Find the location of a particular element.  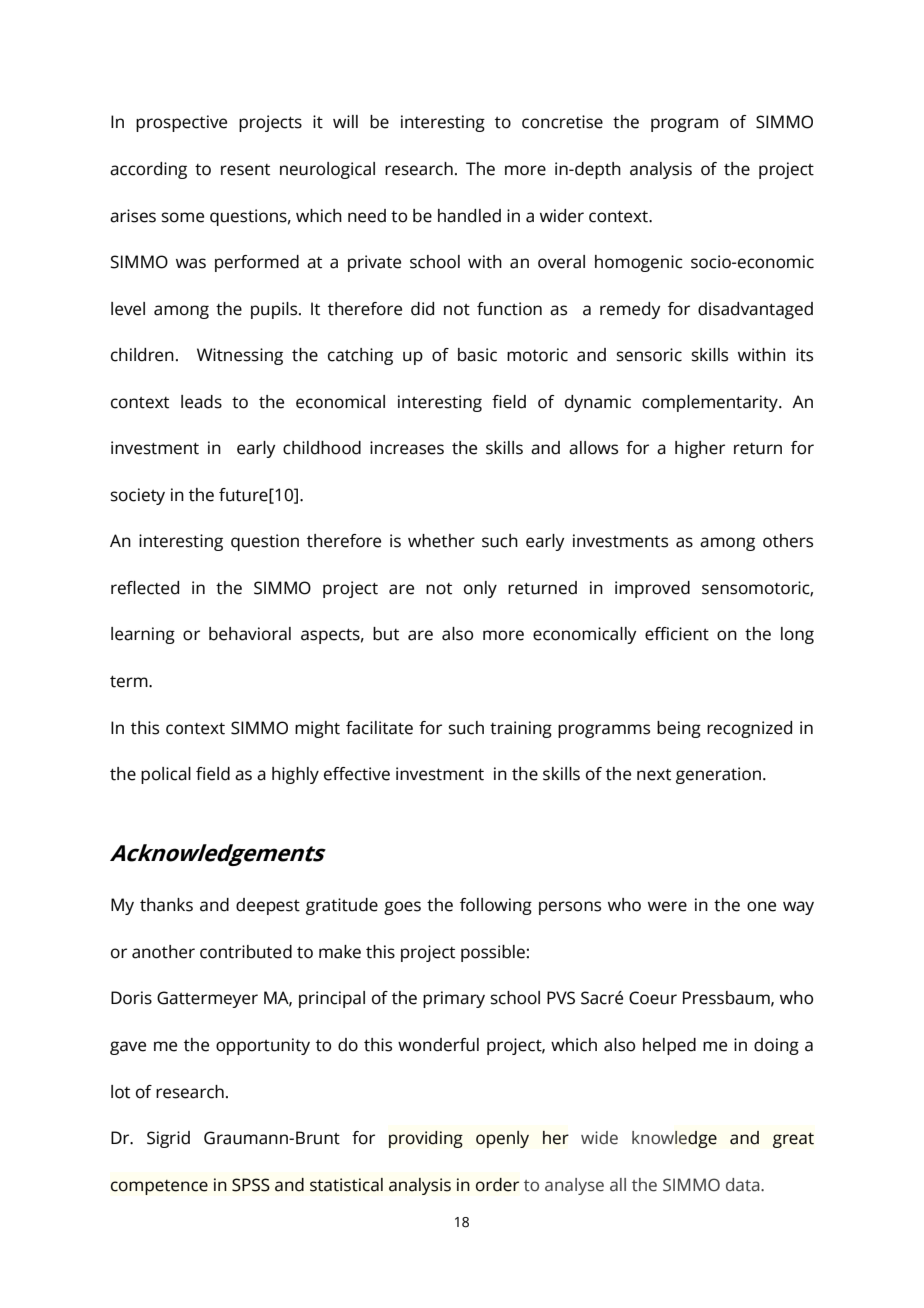

handled is located at coordinates (469, 216).
